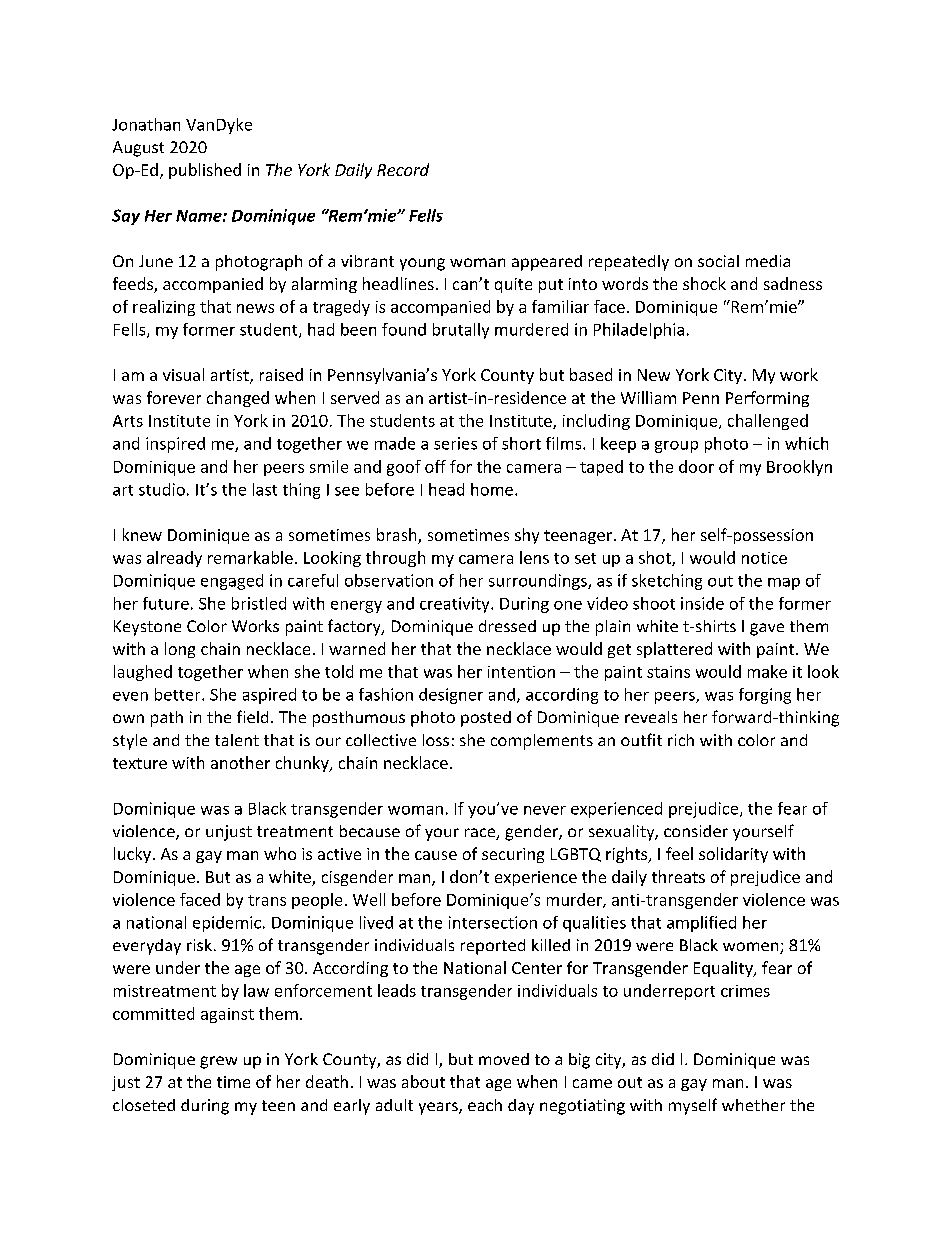 This screenshot has width=952, height=1233. I want to click on grew, so click(218, 1062).
